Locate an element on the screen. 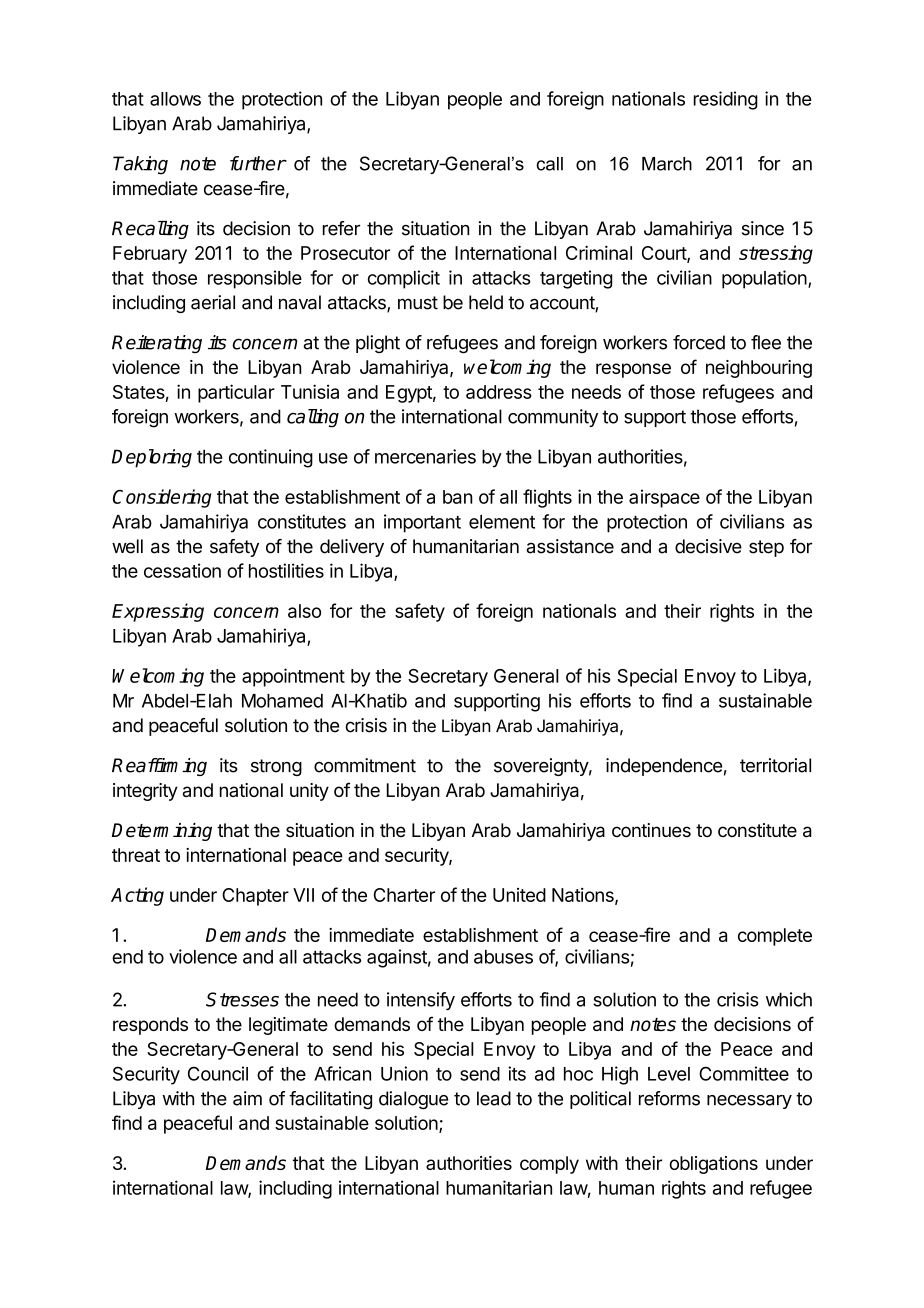  aim is located at coordinates (247, 1098).
